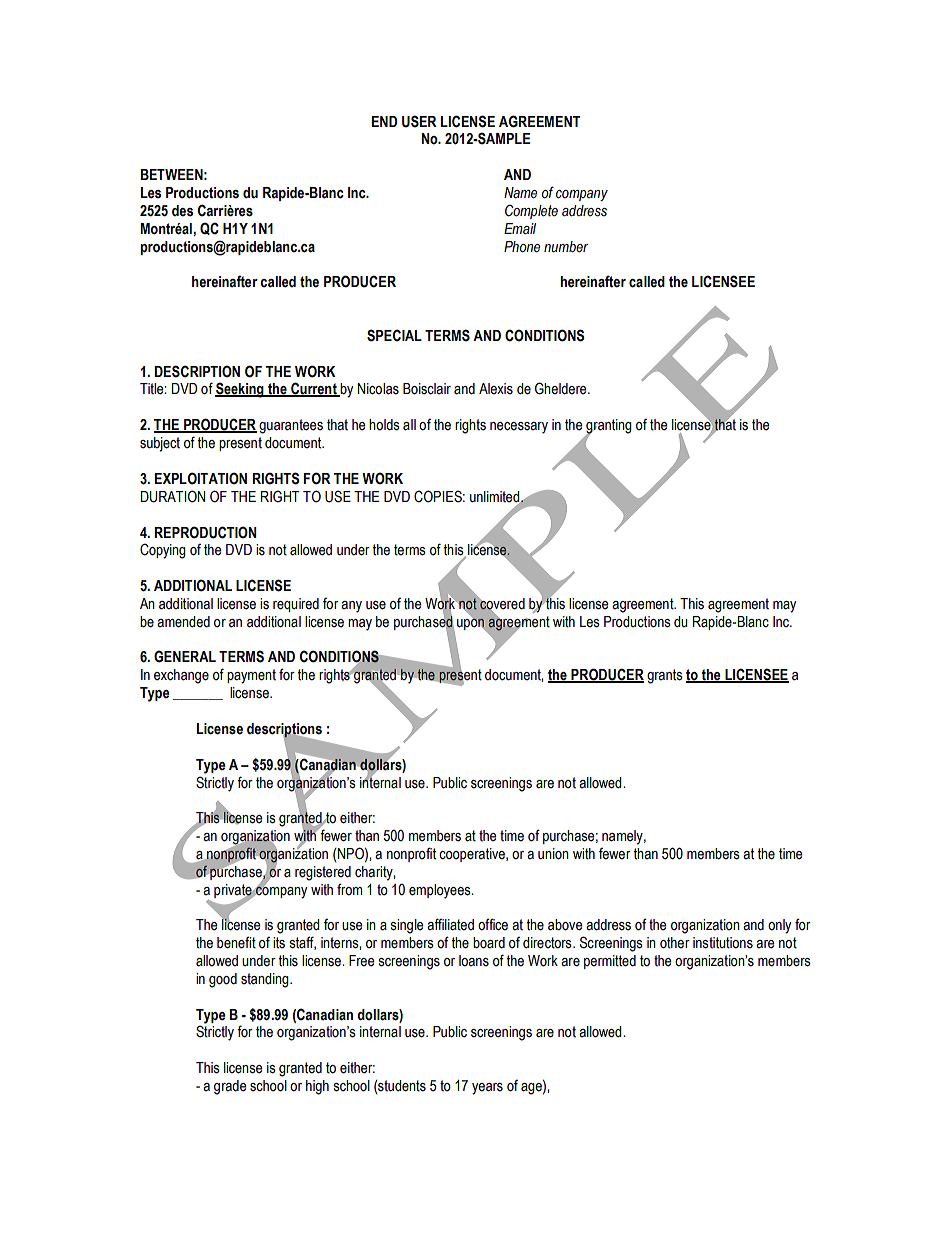  What do you see at coordinates (531, 211) in the image?
I see `Complete` at bounding box center [531, 211].
